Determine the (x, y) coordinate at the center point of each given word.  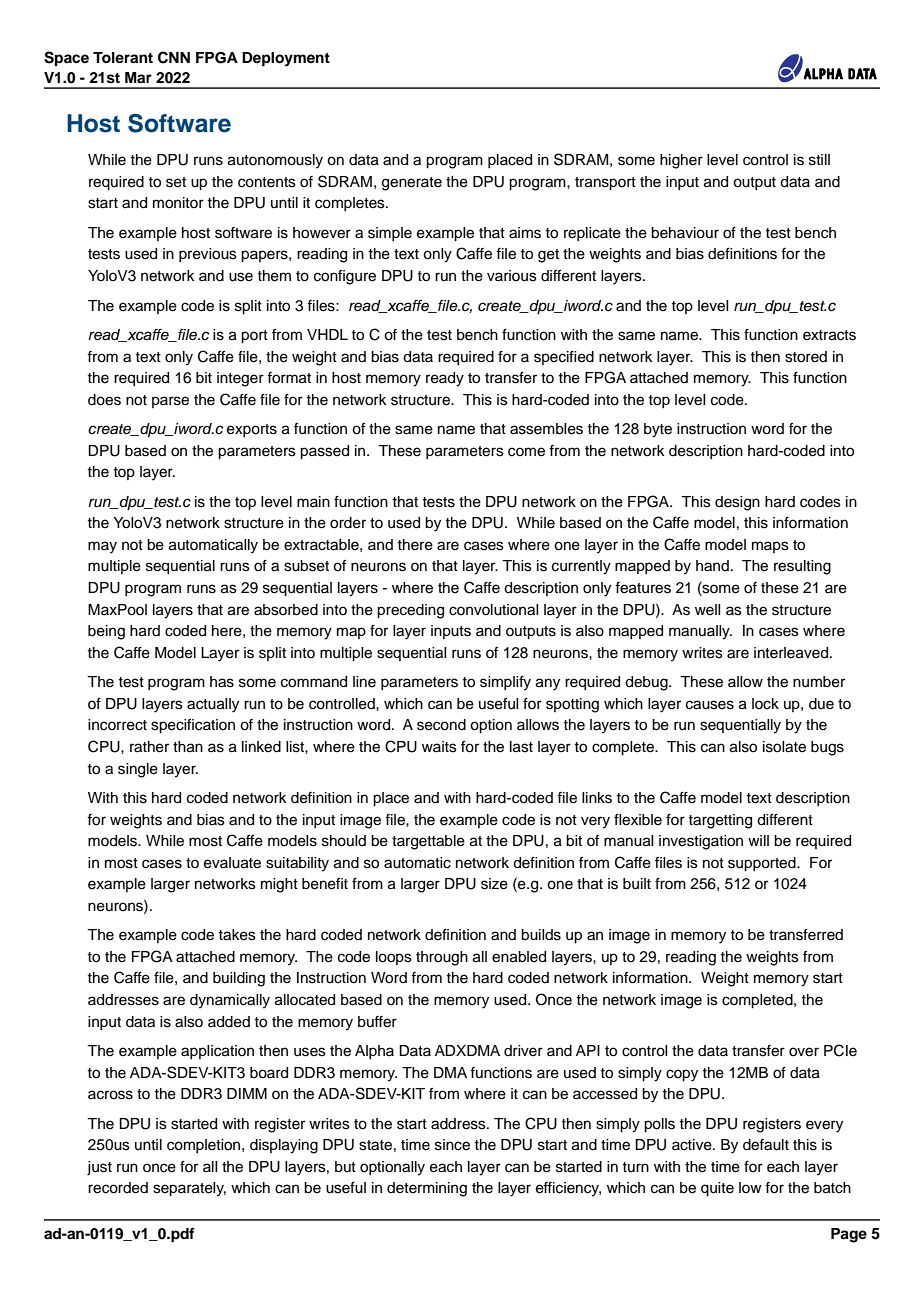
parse (170, 402)
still (819, 160)
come (526, 452)
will (758, 840)
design (737, 503)
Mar (138, 77)
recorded (118, 1188)
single (138, 770)
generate (412, 184)
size (494, 884)
